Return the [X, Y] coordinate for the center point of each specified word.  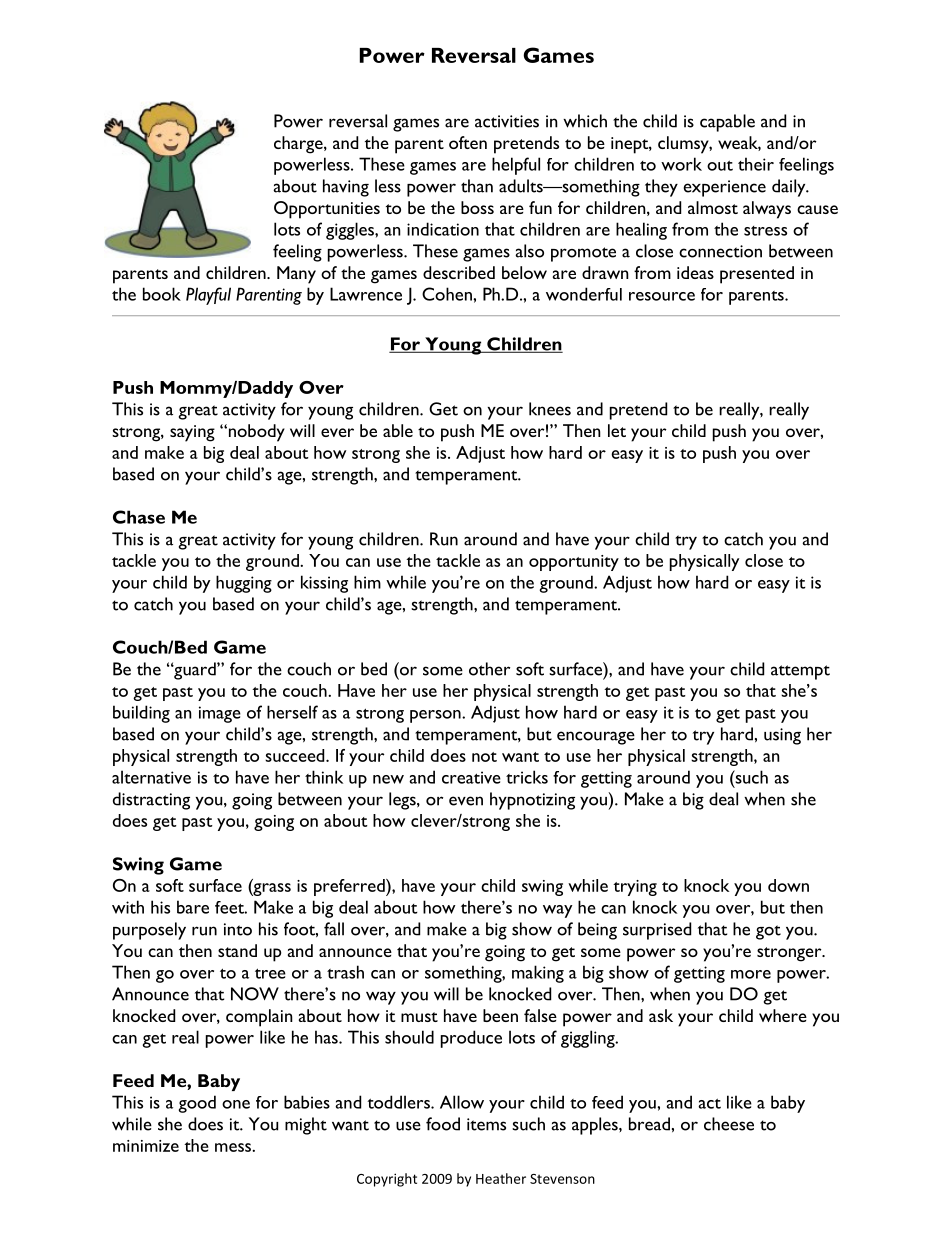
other [489, 669]
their [756, 164]
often [468, 142]
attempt [800, 672]
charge [299, 145]
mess [234, 1147]
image [220, 714]
